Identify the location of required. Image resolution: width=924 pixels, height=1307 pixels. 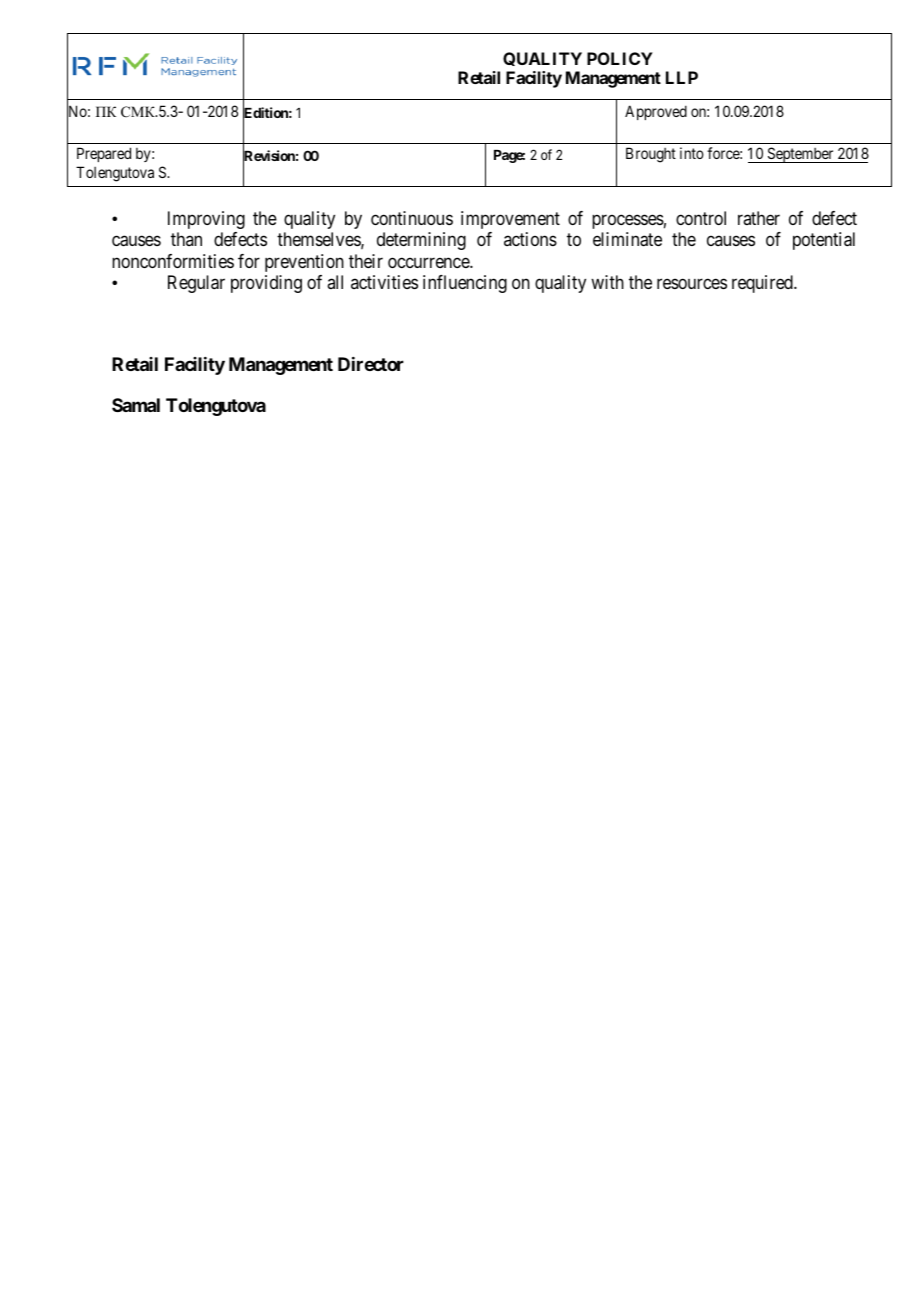
(763, 284).
